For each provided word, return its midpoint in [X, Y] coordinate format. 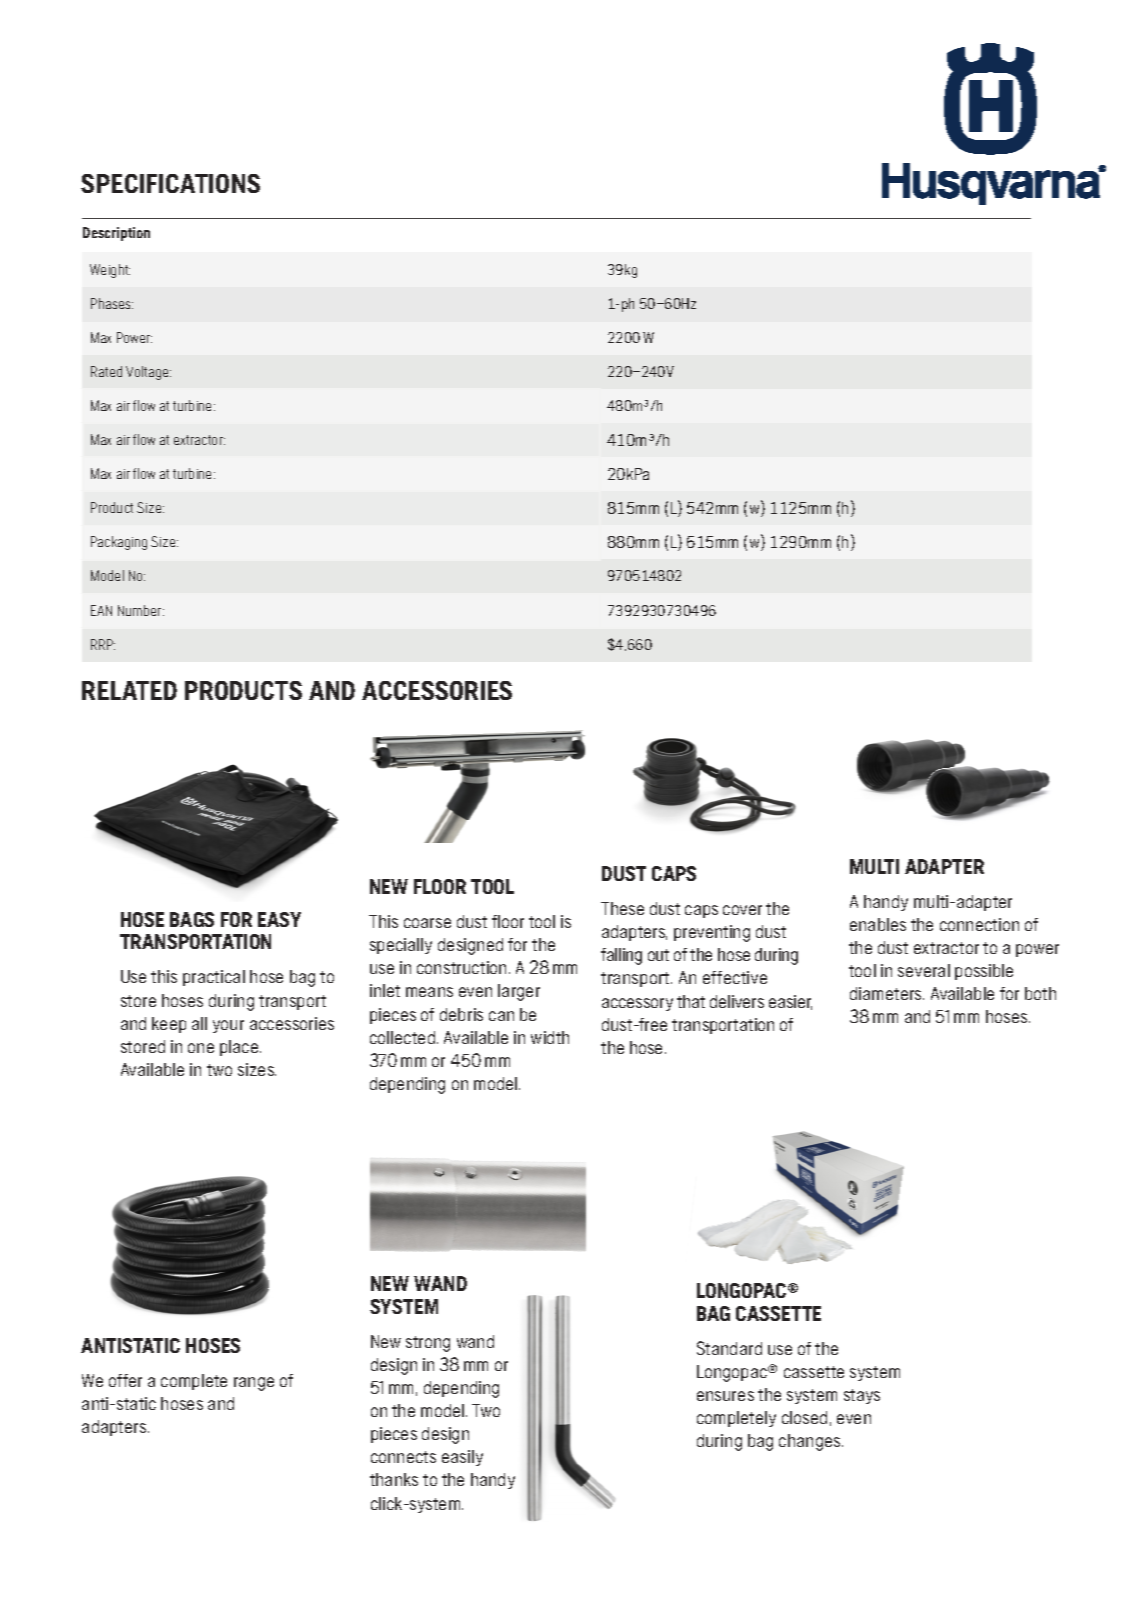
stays [862, 1396]
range [254, 1384]
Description [116, 234]
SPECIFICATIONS [170, 183]
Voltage [148, 373]
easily [462, 1458]
